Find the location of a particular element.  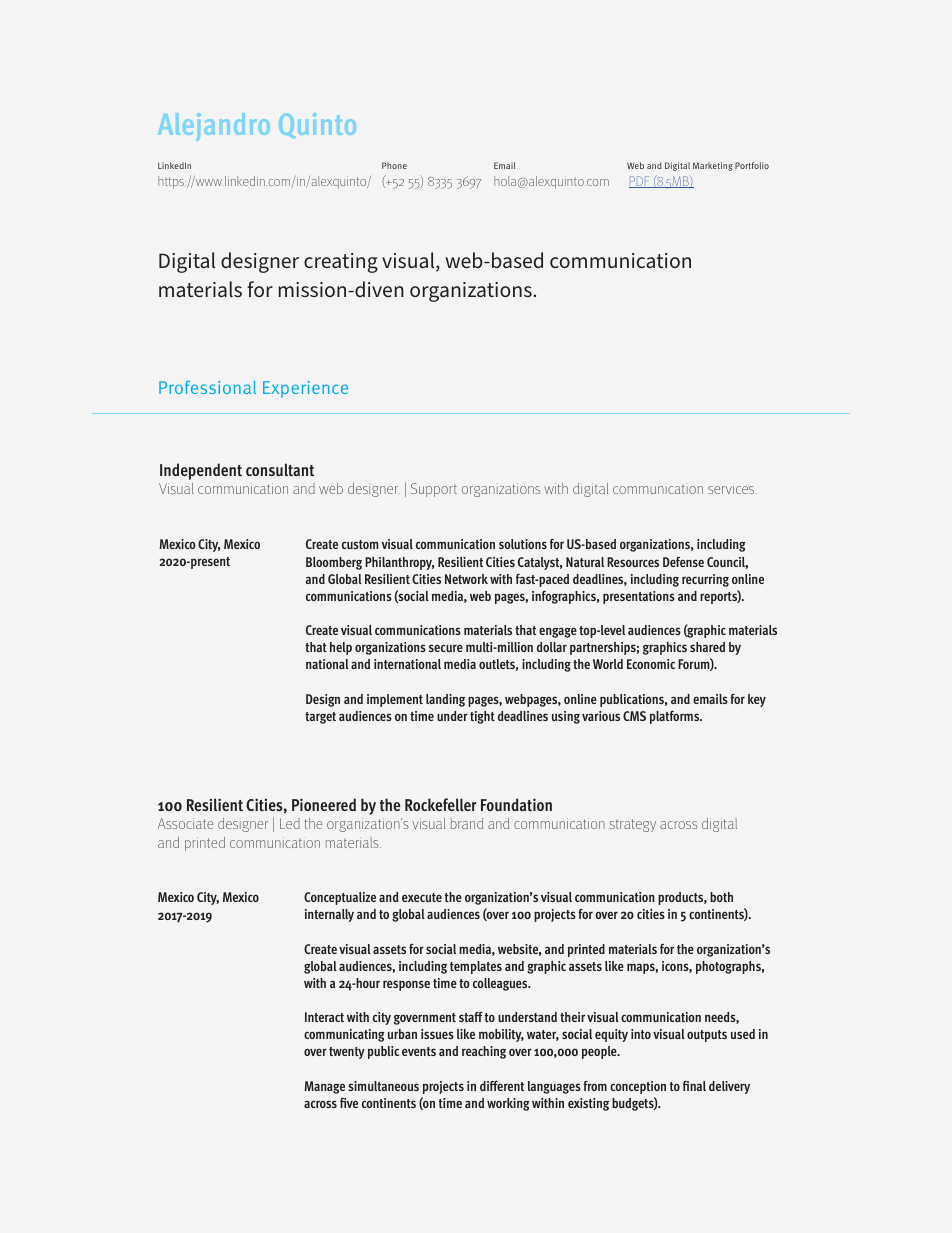

secure is located at coordinates (446, 648).
